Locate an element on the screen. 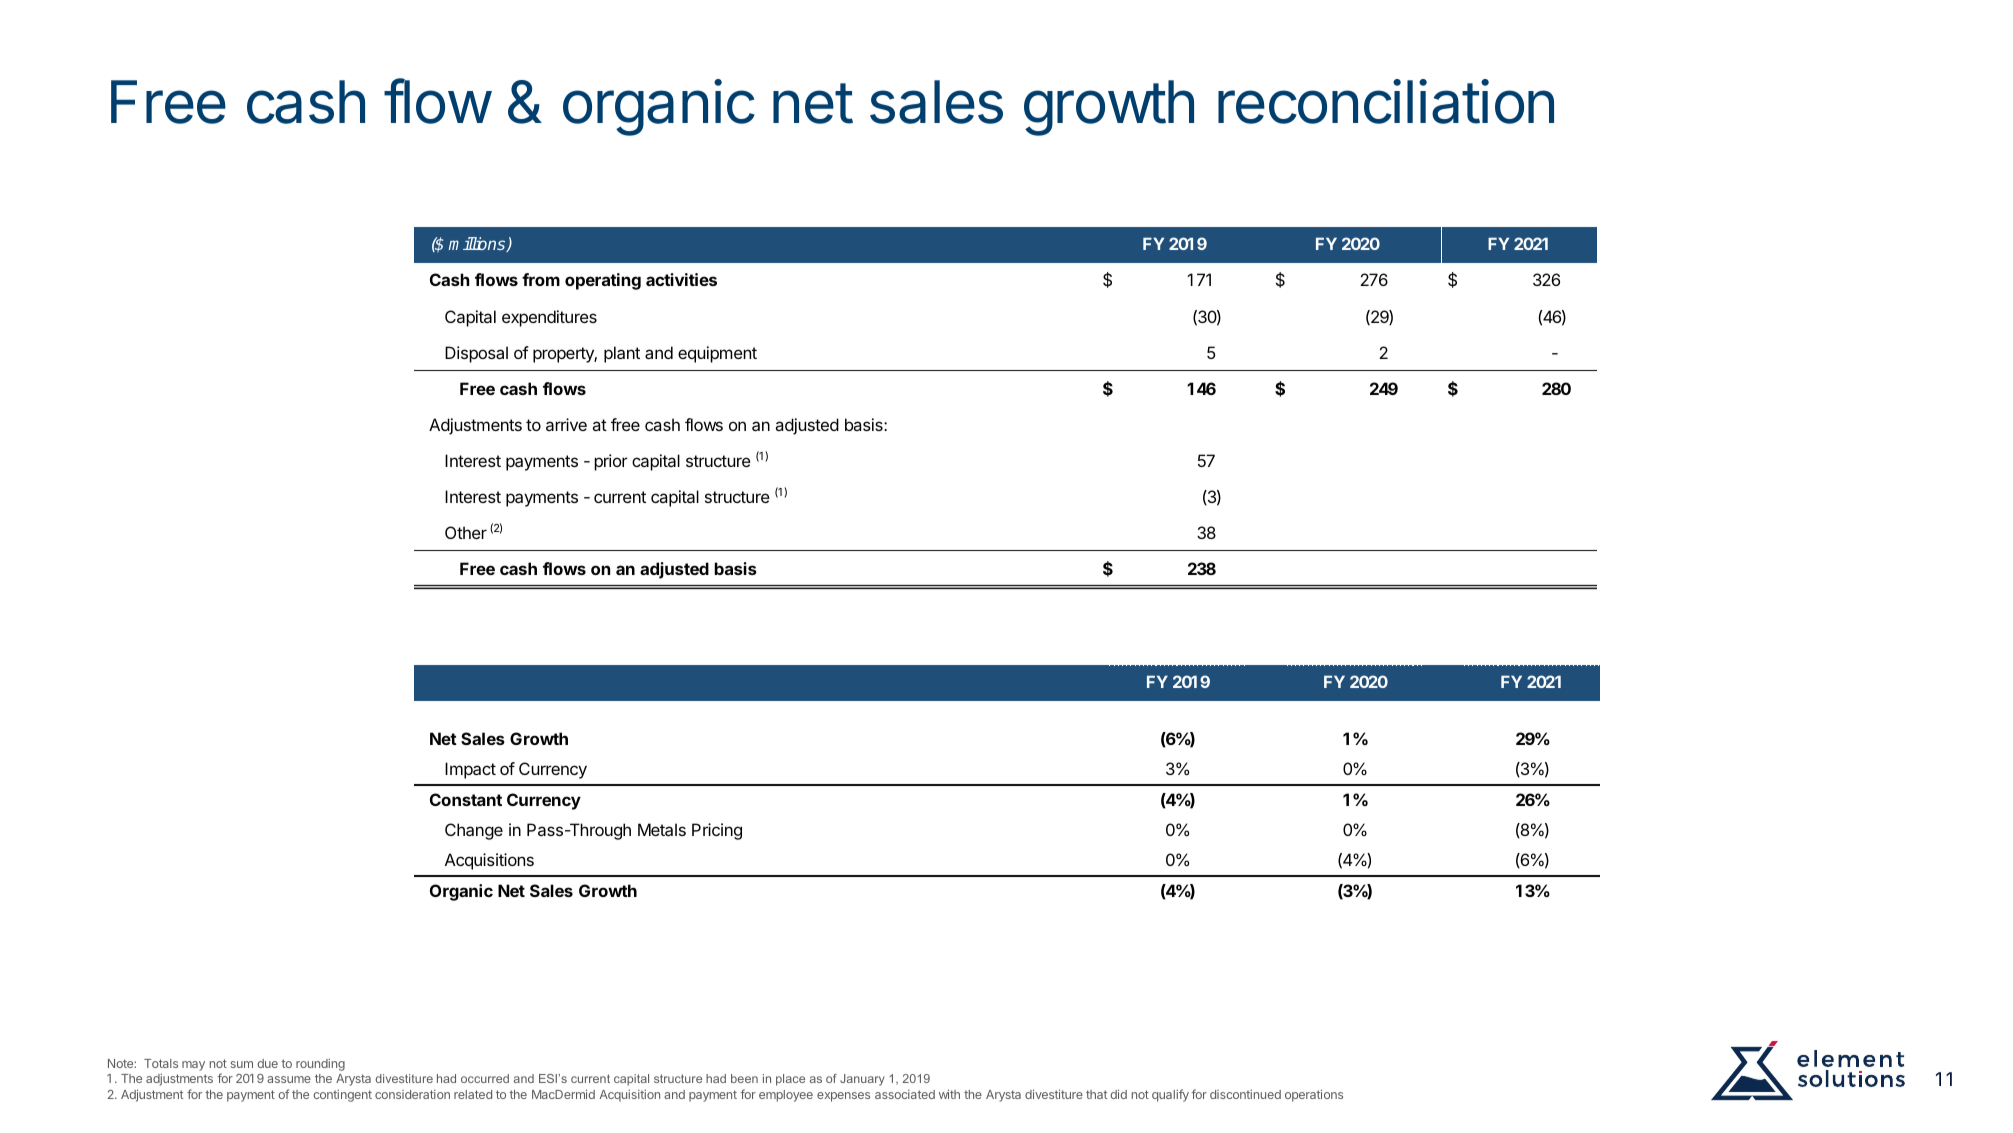 Image resolution: width=2013 pixels, height=1133 pixels. reconciliation is located at coordinates (1386, 101).
